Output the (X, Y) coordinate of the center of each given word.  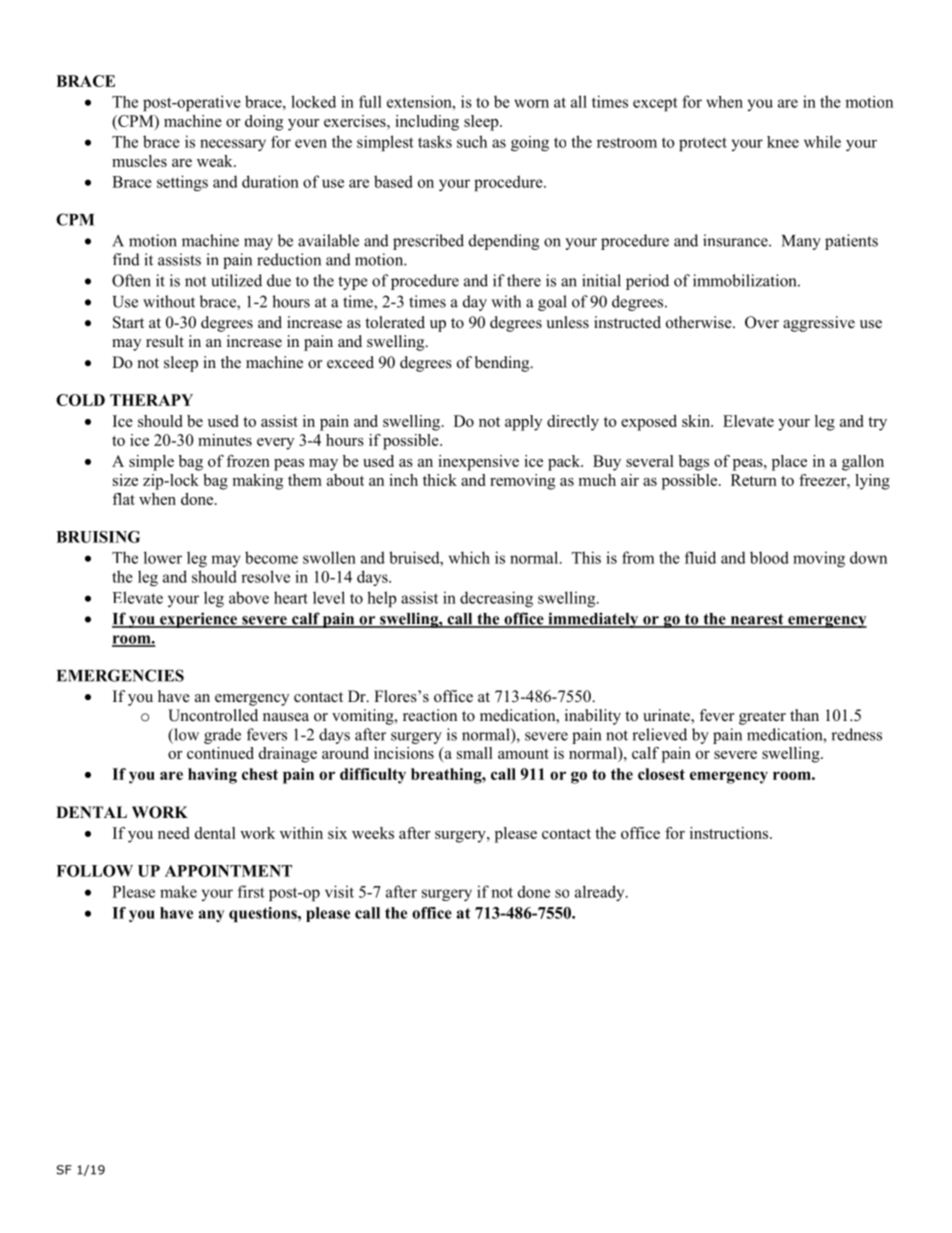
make (178, 891)
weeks (373, 833)
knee (783, 142)
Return (754, 480)
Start (128, 322)
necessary (233, 145)
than (804, 715)
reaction (430, 715)
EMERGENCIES (120, 675)
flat (123, 499)
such (472, 141)
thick (440, 480)
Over (762, 322)
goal (552, 303)
